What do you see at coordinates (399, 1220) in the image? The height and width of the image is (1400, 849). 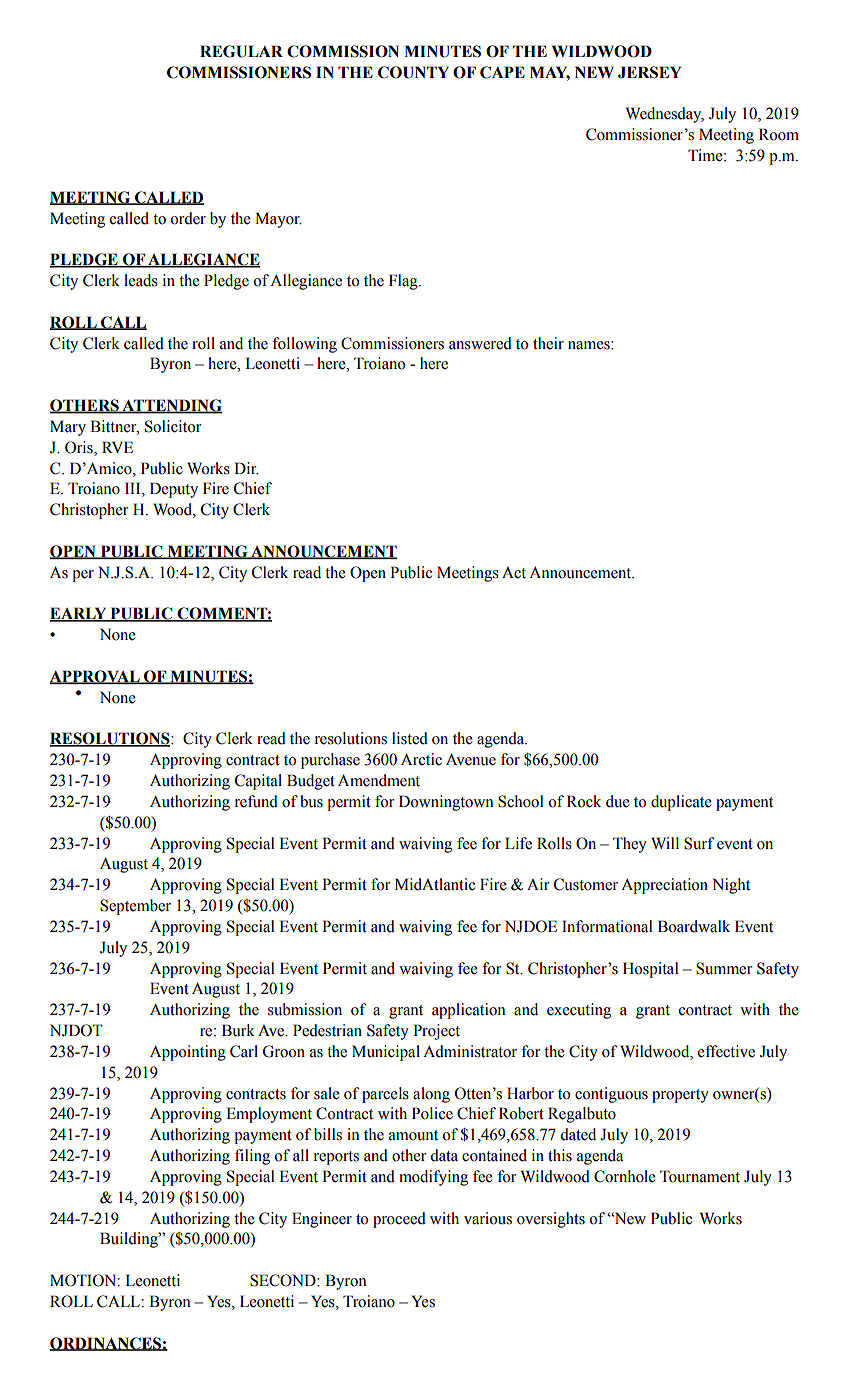 I see `proceed` at bounding box center [399, 1220].
